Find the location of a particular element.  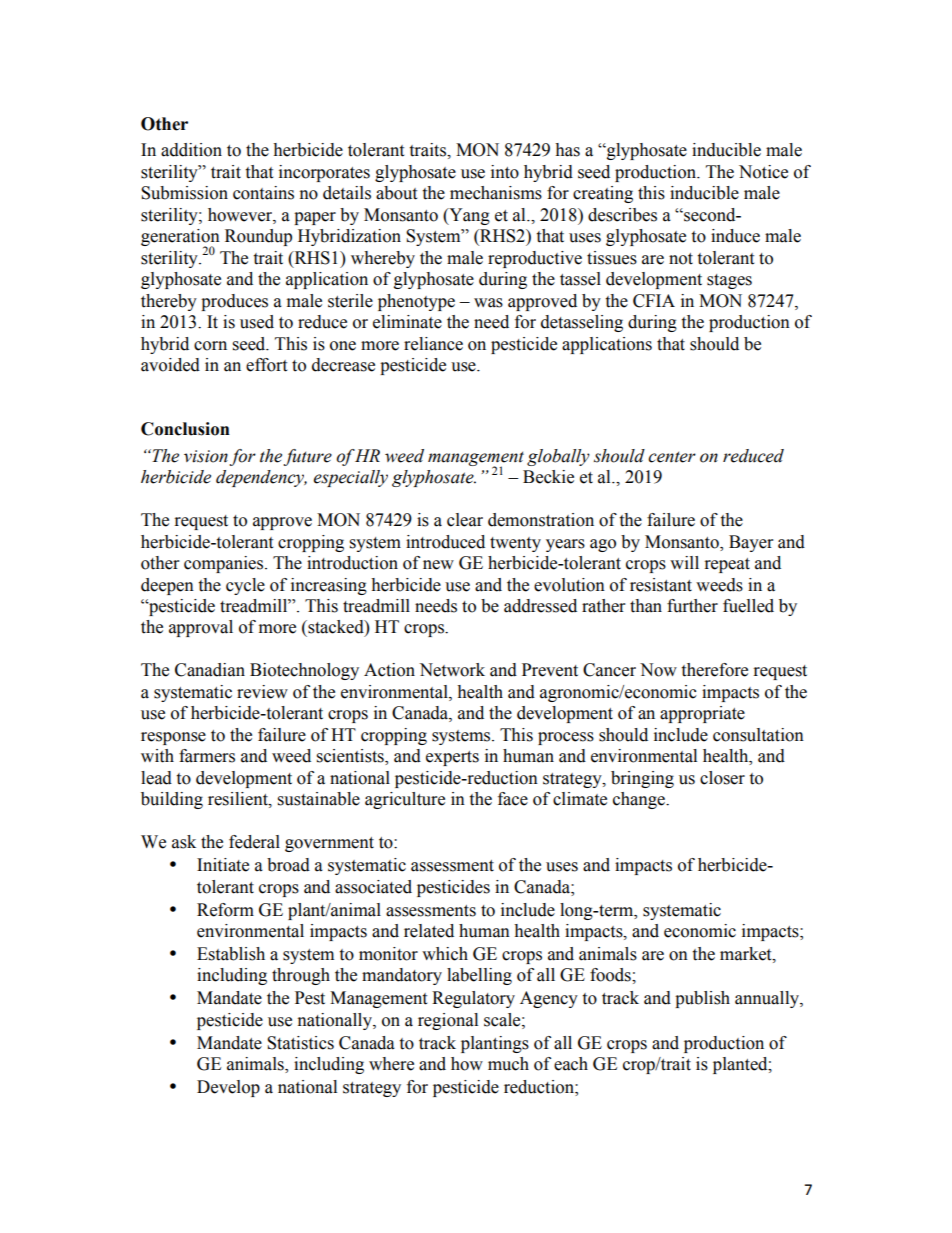

closer is located at coordinates (722, 778).
